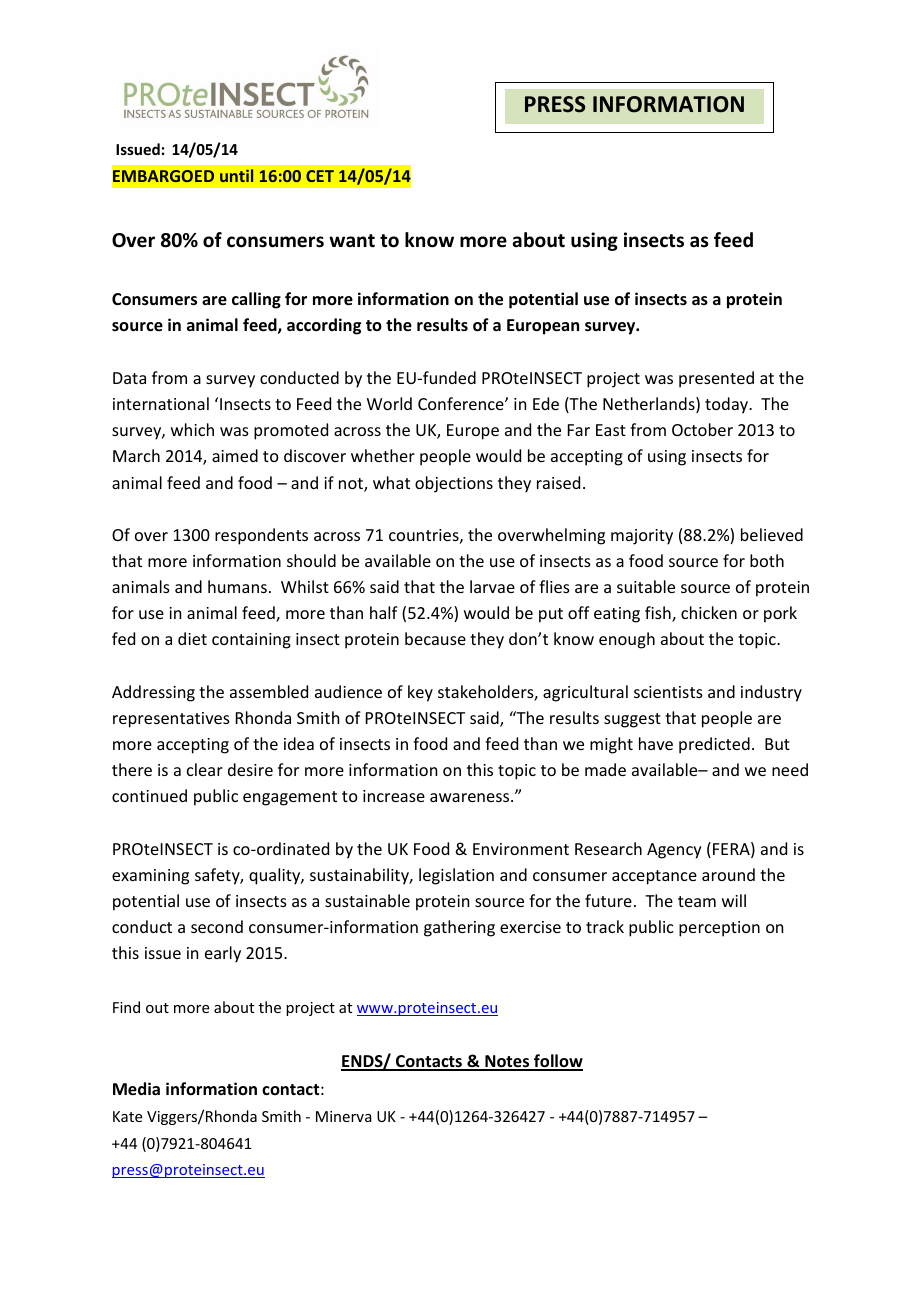 The image size is (924, 1308). Describe the element at coordinates (716, 379) in the image. I see `presented` at that location.
